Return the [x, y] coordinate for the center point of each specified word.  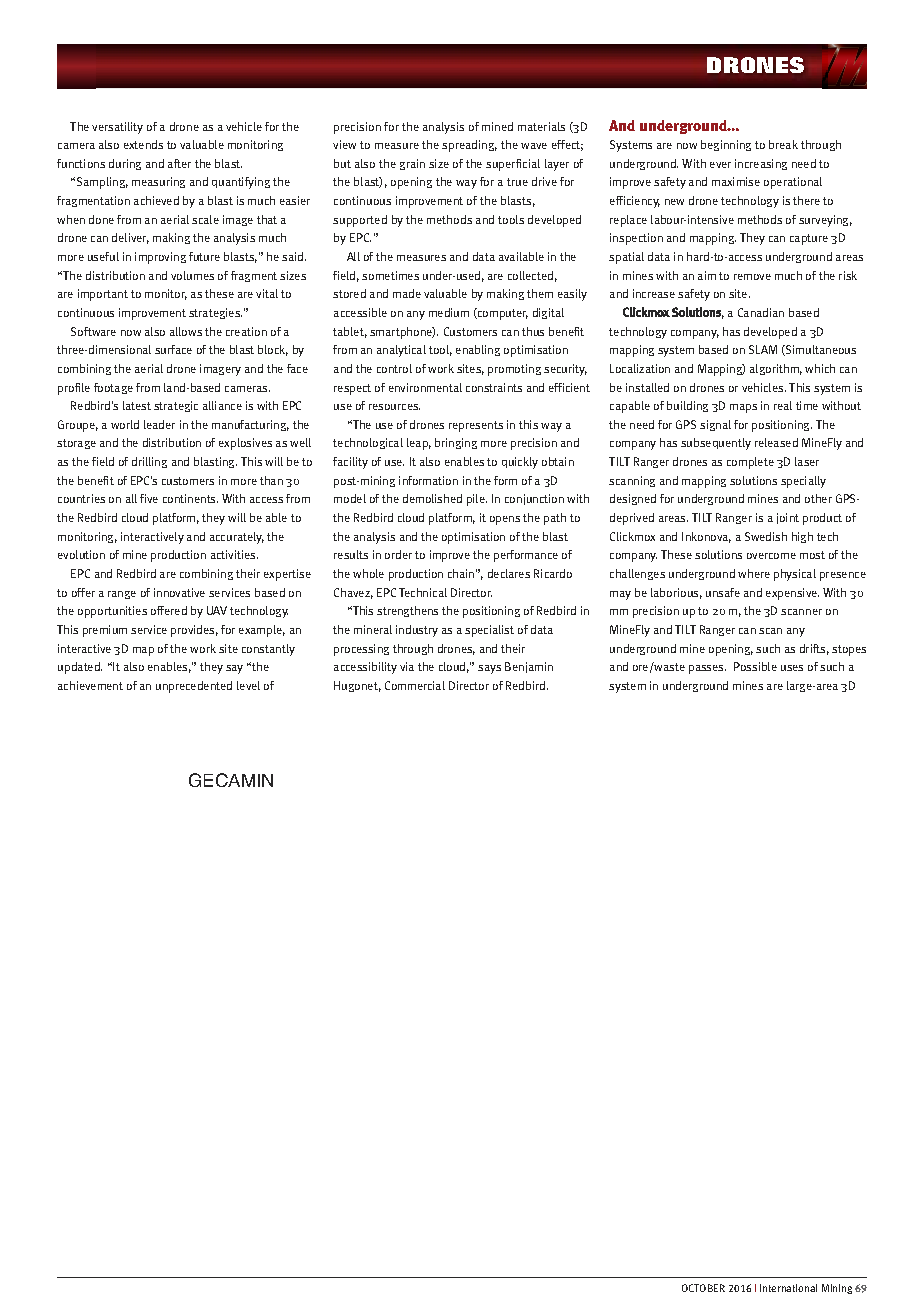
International [788, 1288]
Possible [755, 666]
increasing [761, 164]
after [179, 163]
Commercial [415, 685]
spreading [469, 146]
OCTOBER [703, 1288]
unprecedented [194, 687]
